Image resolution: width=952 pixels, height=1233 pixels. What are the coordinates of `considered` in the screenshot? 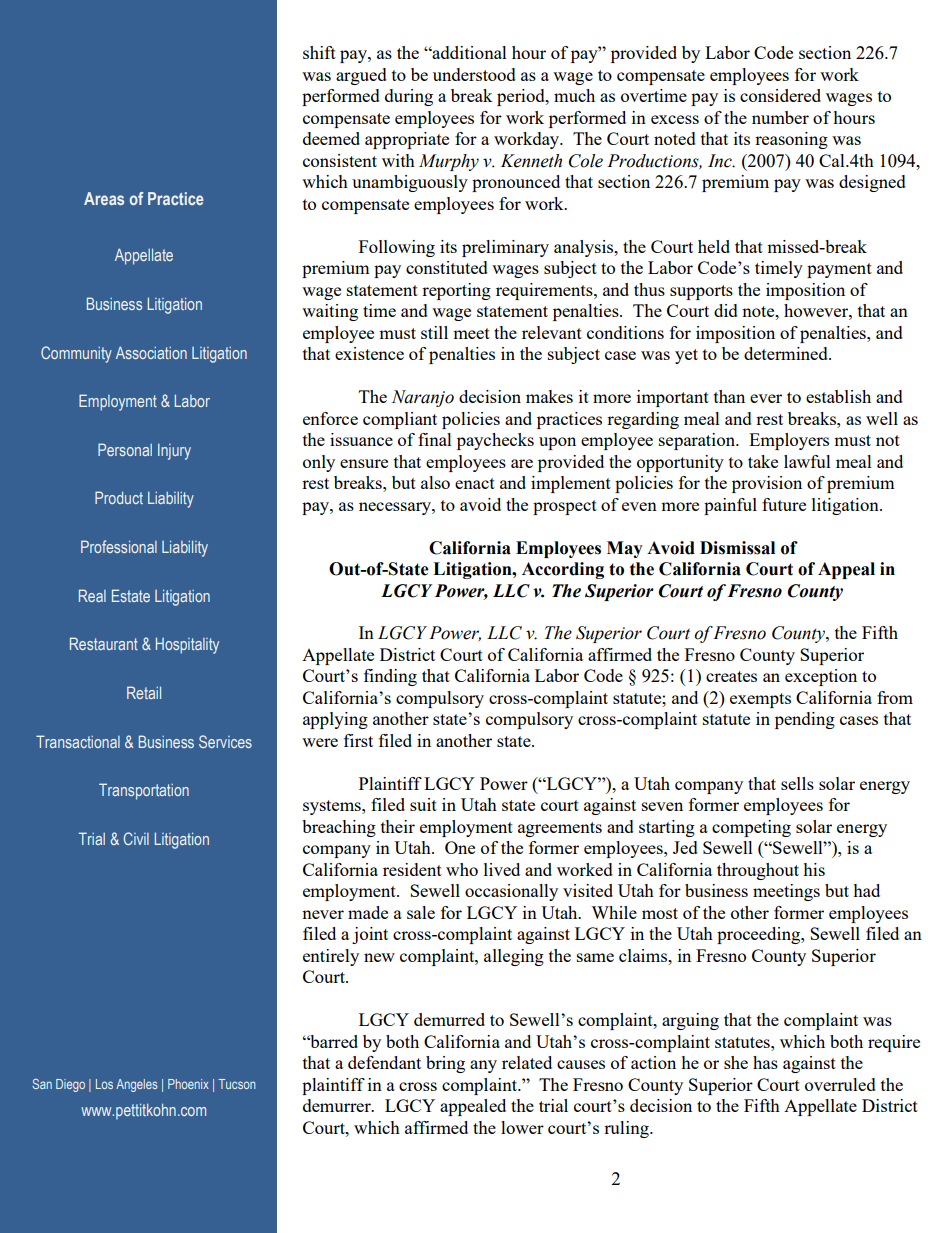 It's located at (780, 95).
